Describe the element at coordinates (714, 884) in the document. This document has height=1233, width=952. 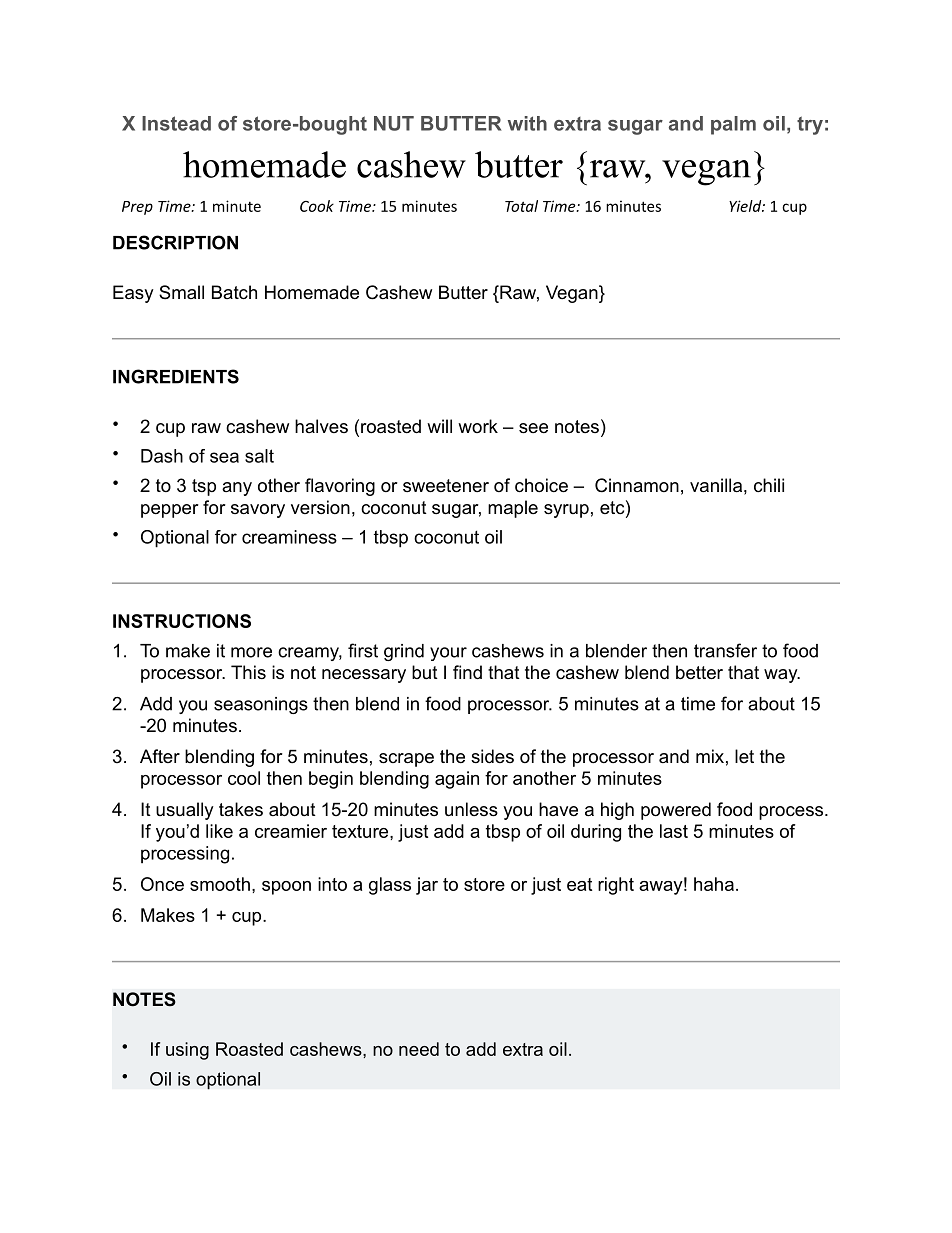
I see `haha` at that location.
